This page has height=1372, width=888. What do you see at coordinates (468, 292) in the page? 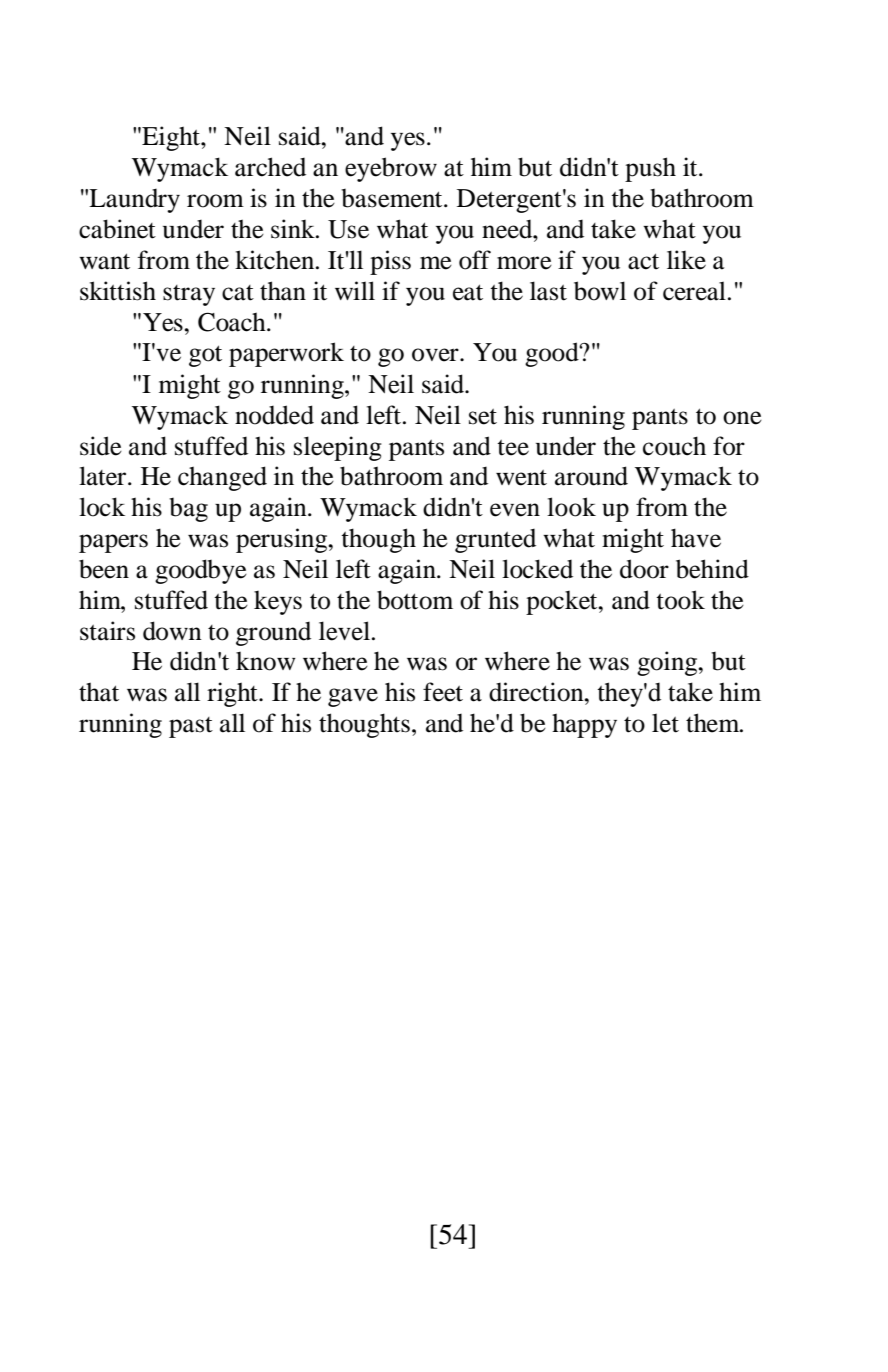
I see `eat` at bounding box center [468, 292].
